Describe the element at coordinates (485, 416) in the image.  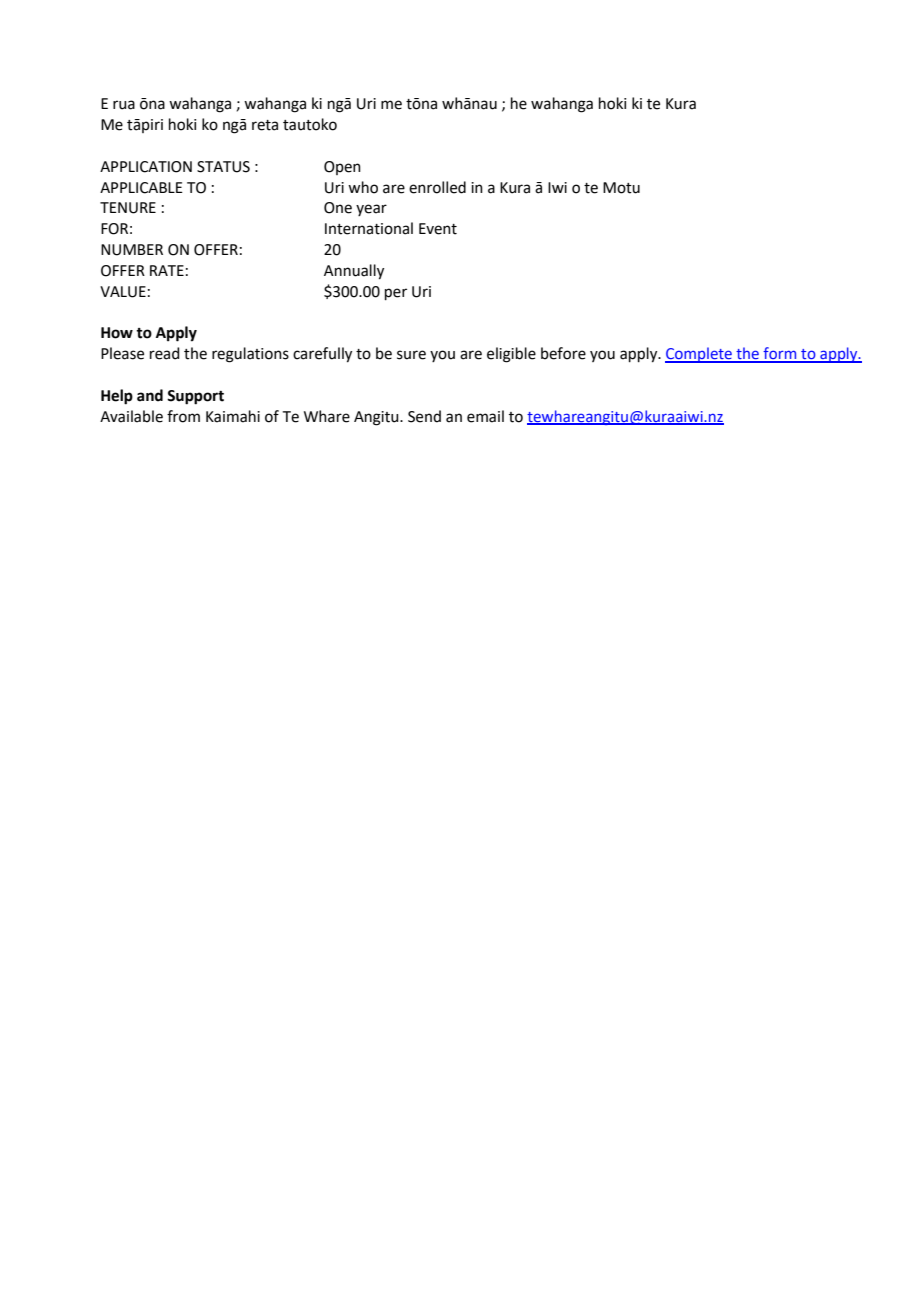
I see `email` at that location.
